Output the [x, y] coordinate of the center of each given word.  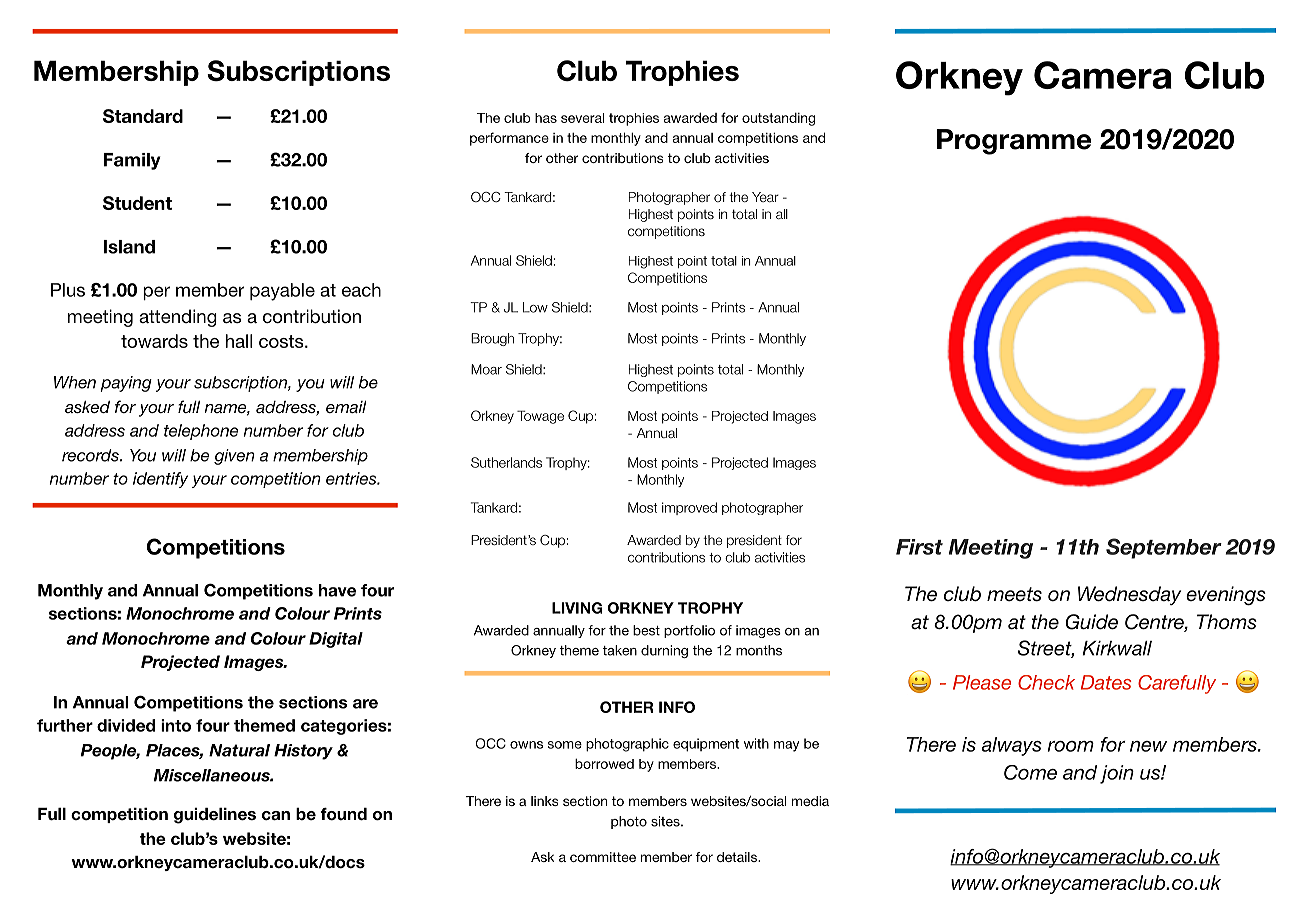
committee [603, 857]
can [276, 815]
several [582, 118]
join [1117, 774]
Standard [143, 116]
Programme [1014, 142]
